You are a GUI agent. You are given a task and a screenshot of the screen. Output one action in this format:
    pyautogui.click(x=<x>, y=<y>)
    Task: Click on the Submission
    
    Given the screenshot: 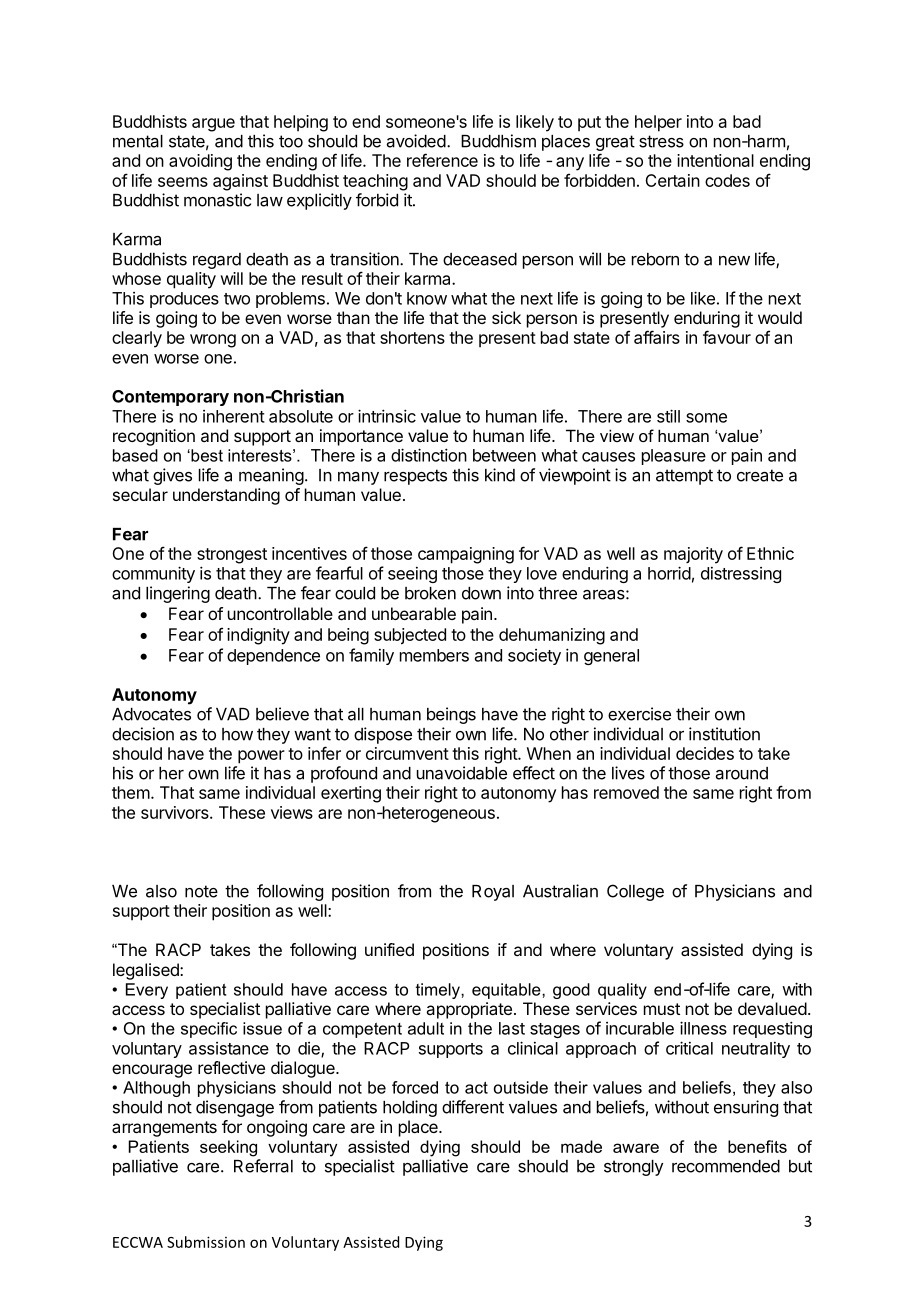 What is the action you would take?
    pyautogui.click(x=206, y=1242)
